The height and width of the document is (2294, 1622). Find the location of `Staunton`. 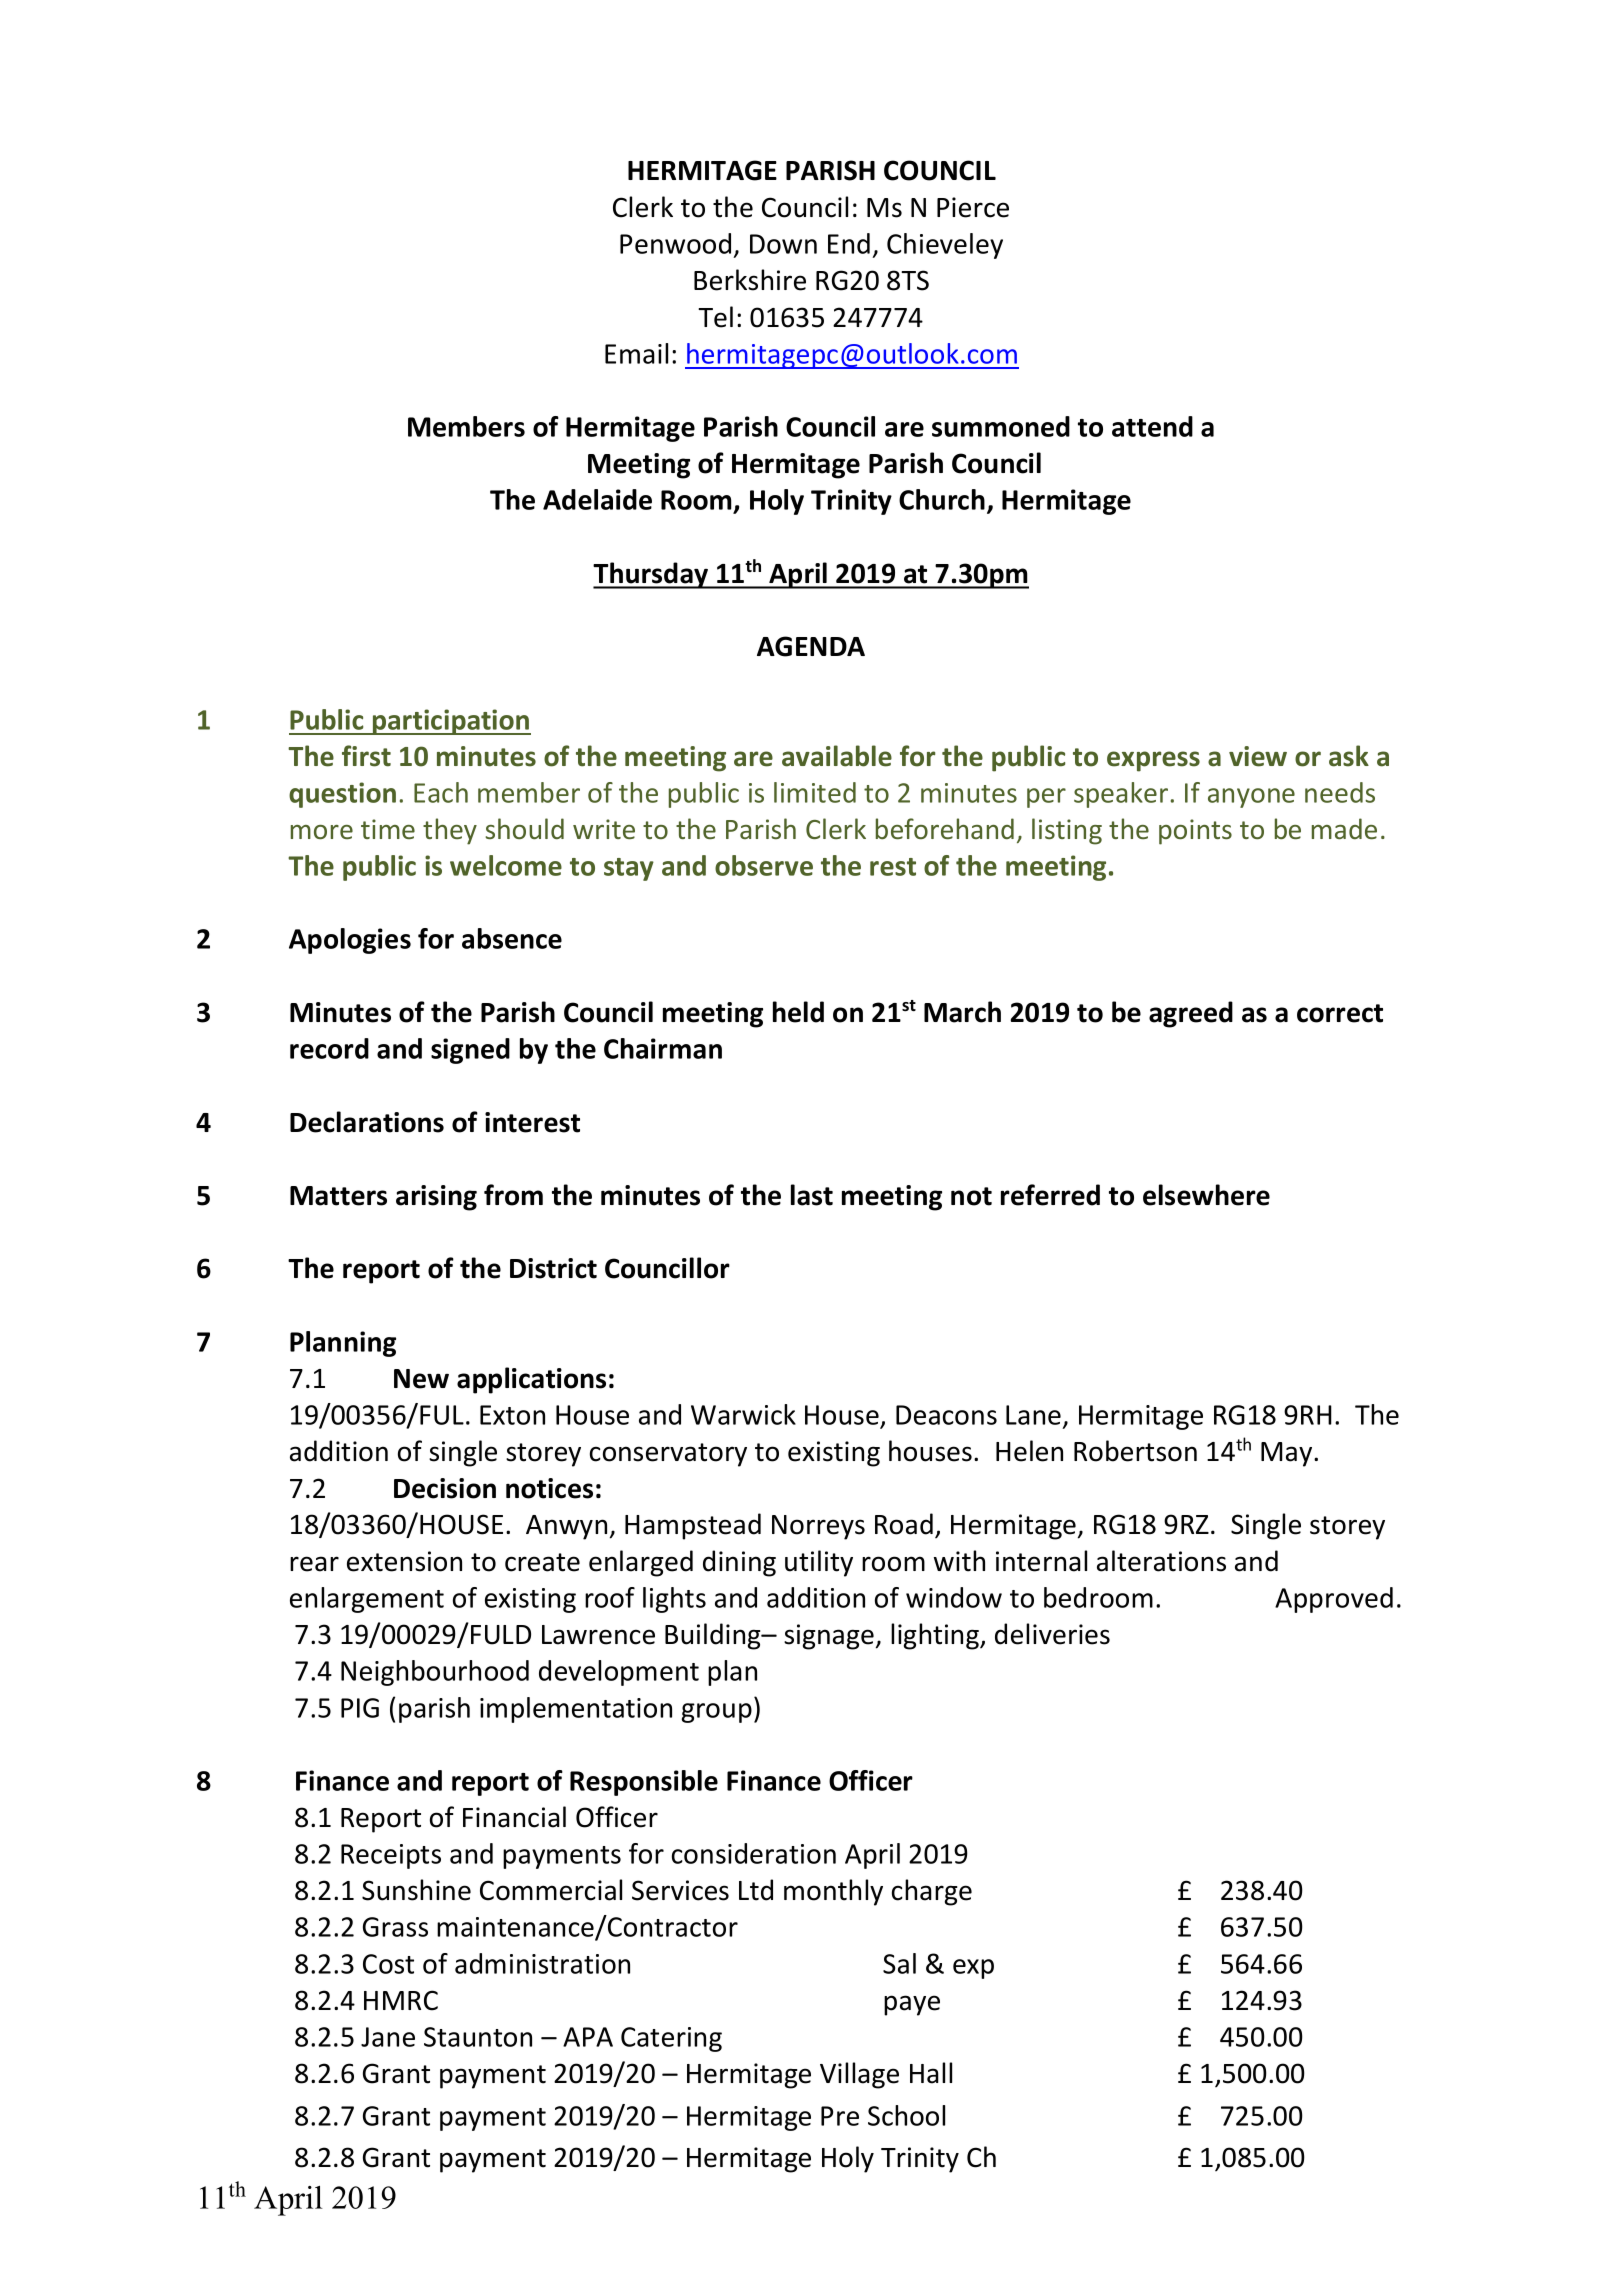

Staunton is located at coordinates (478, 2037).
